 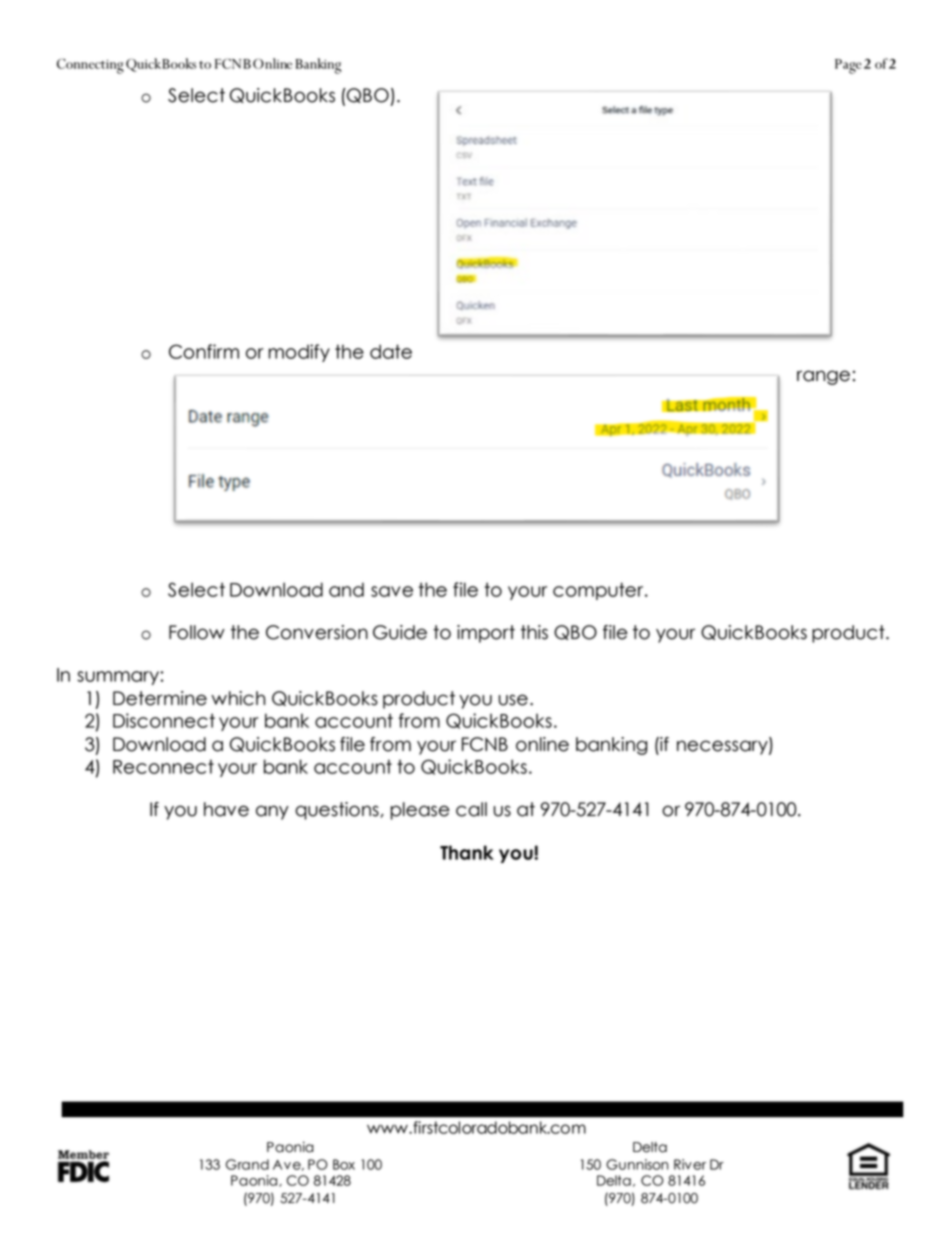 What do you see at coordinates (197, 632) in the page?
I see `Follow` at bounding box center [197, 632].
